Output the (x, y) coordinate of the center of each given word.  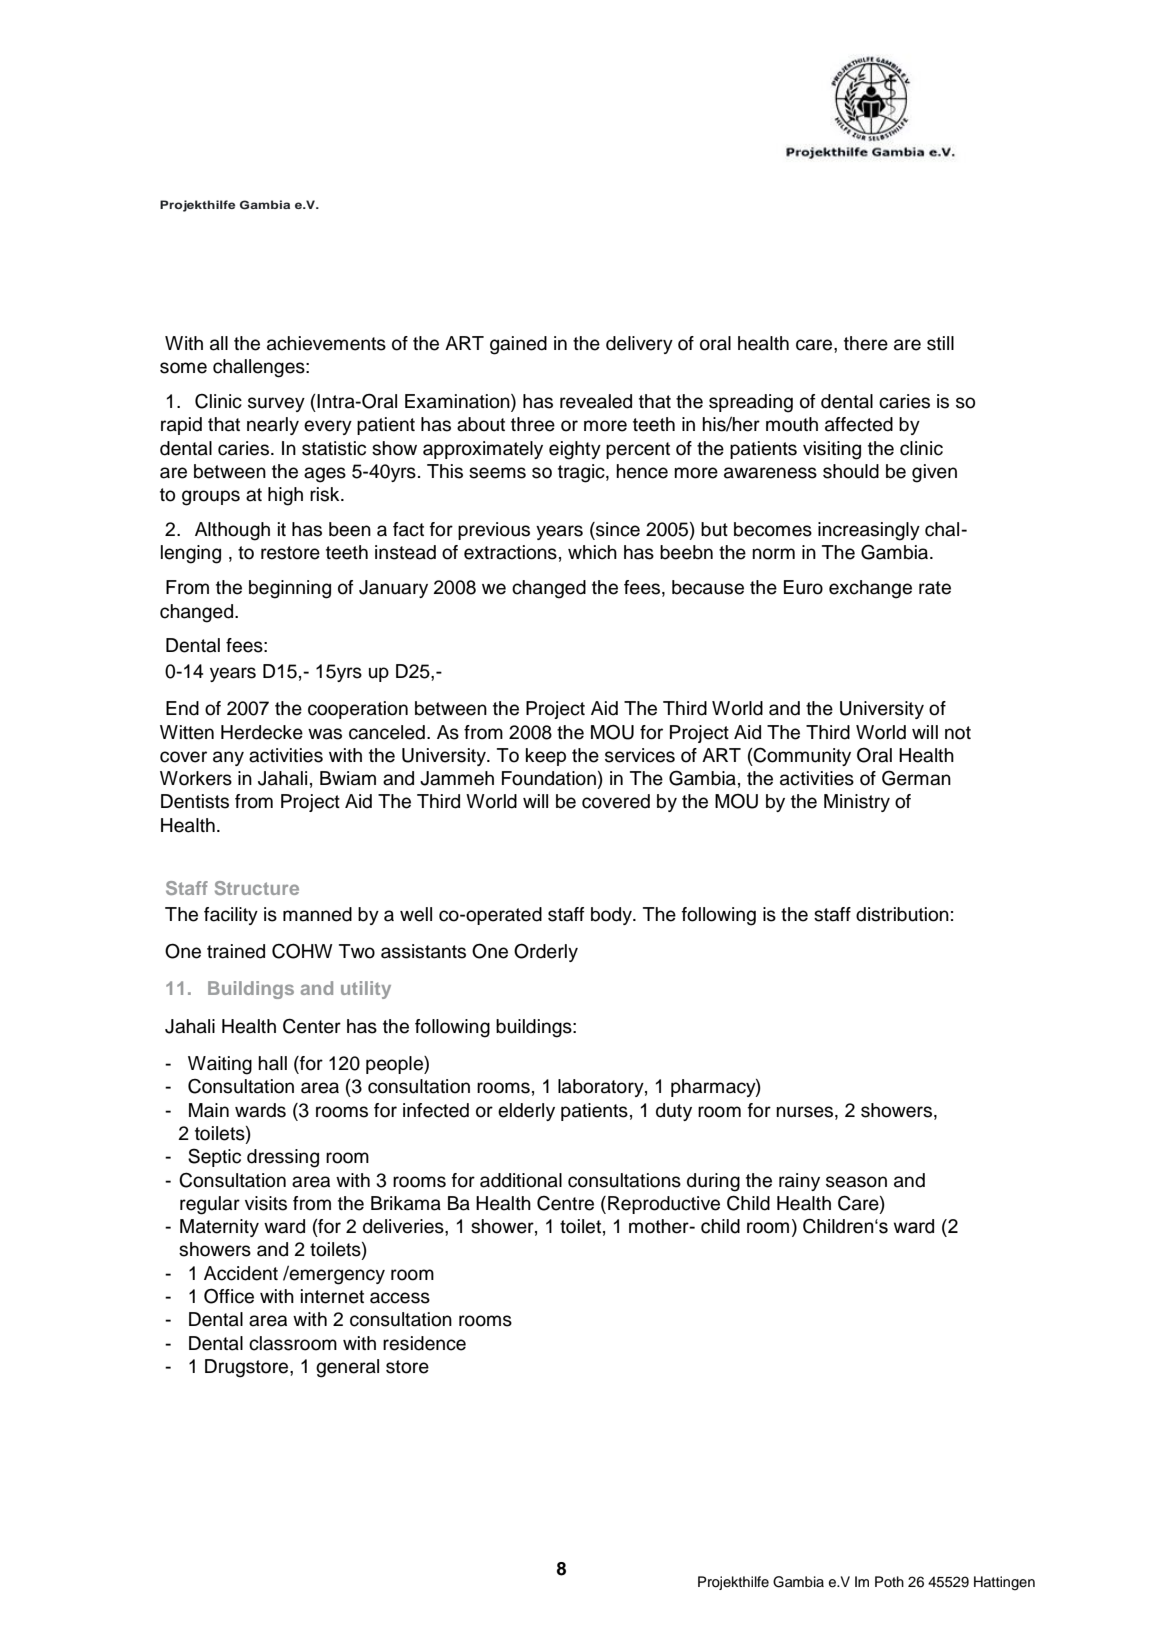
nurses (806, 1112)
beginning (290, 589)
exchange (870, 589)
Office (229, 1296)
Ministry (857, 803)
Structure (257, 888)
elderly (526, 1112)
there (866, 343)
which (592, 552)
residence (424, 1343)
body (612, 916)
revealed (596, 401)
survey (276, 404)
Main (209, 1110)
